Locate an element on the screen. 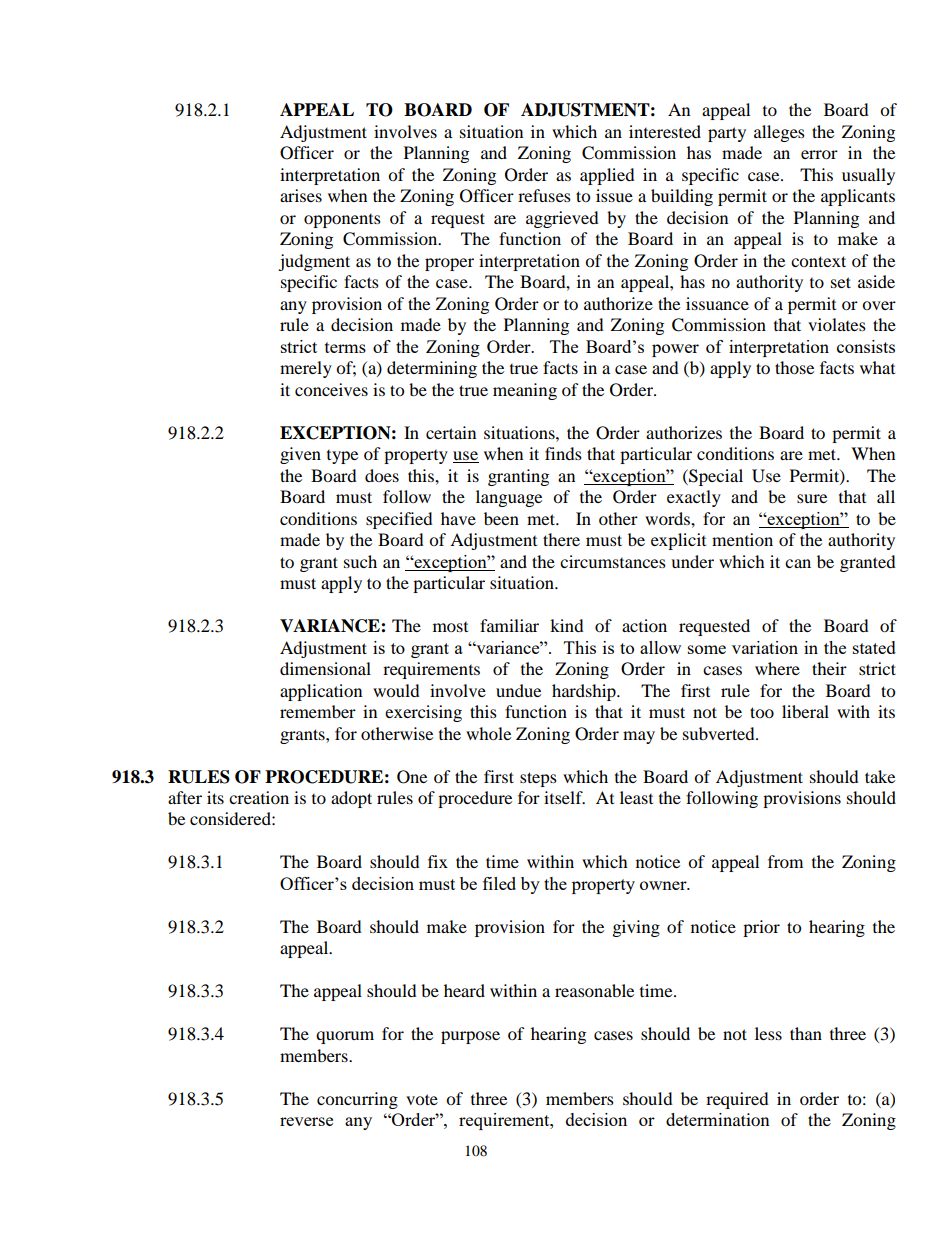 The image size is (952, 1233). dimensional is located at coordinates (325, 668).
